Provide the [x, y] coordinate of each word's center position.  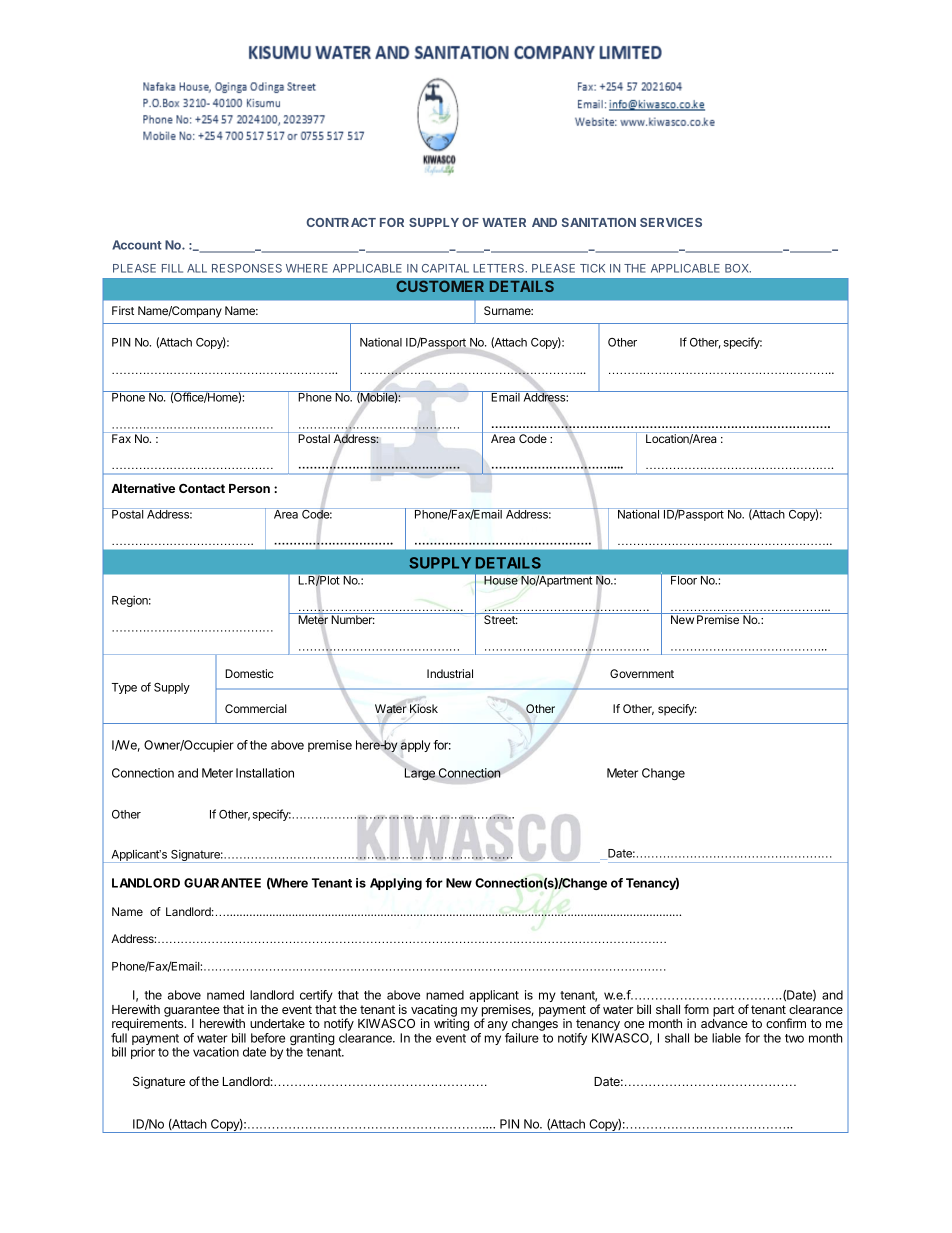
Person [249, 488]
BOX [738, 268]
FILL [172, 268]
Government [642, 673]
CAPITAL [445, 268]
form [696, 1009]
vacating [434, 1011]
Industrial [450, 673]
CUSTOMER [440, 286]
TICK [592, 268]
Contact [202, 488]
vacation [216, 1052]
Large [420, 774]
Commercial [256, 708]
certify [316, 996]
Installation [265, 773]
